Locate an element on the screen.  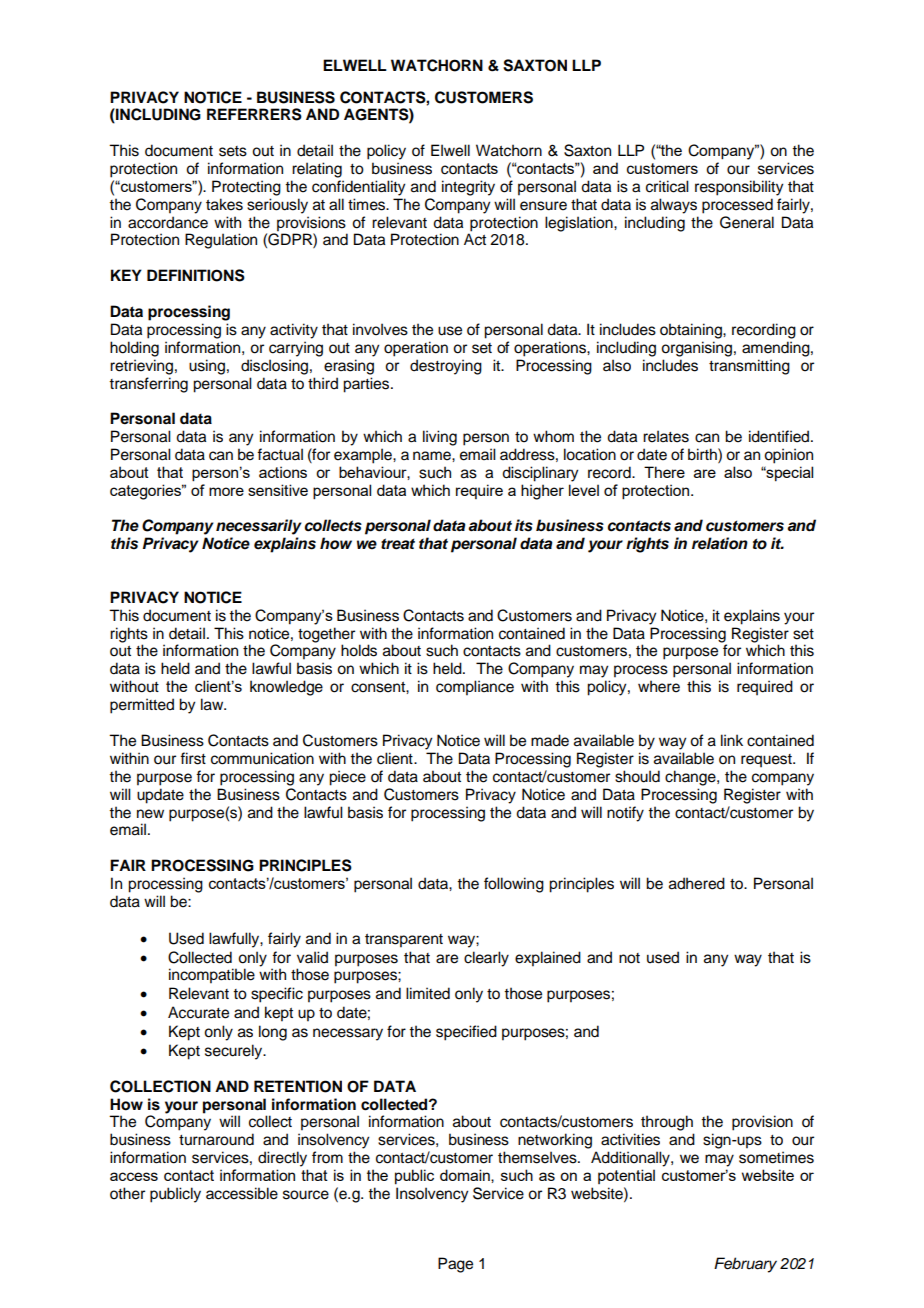
other is located at coordinates (127, 1193).
